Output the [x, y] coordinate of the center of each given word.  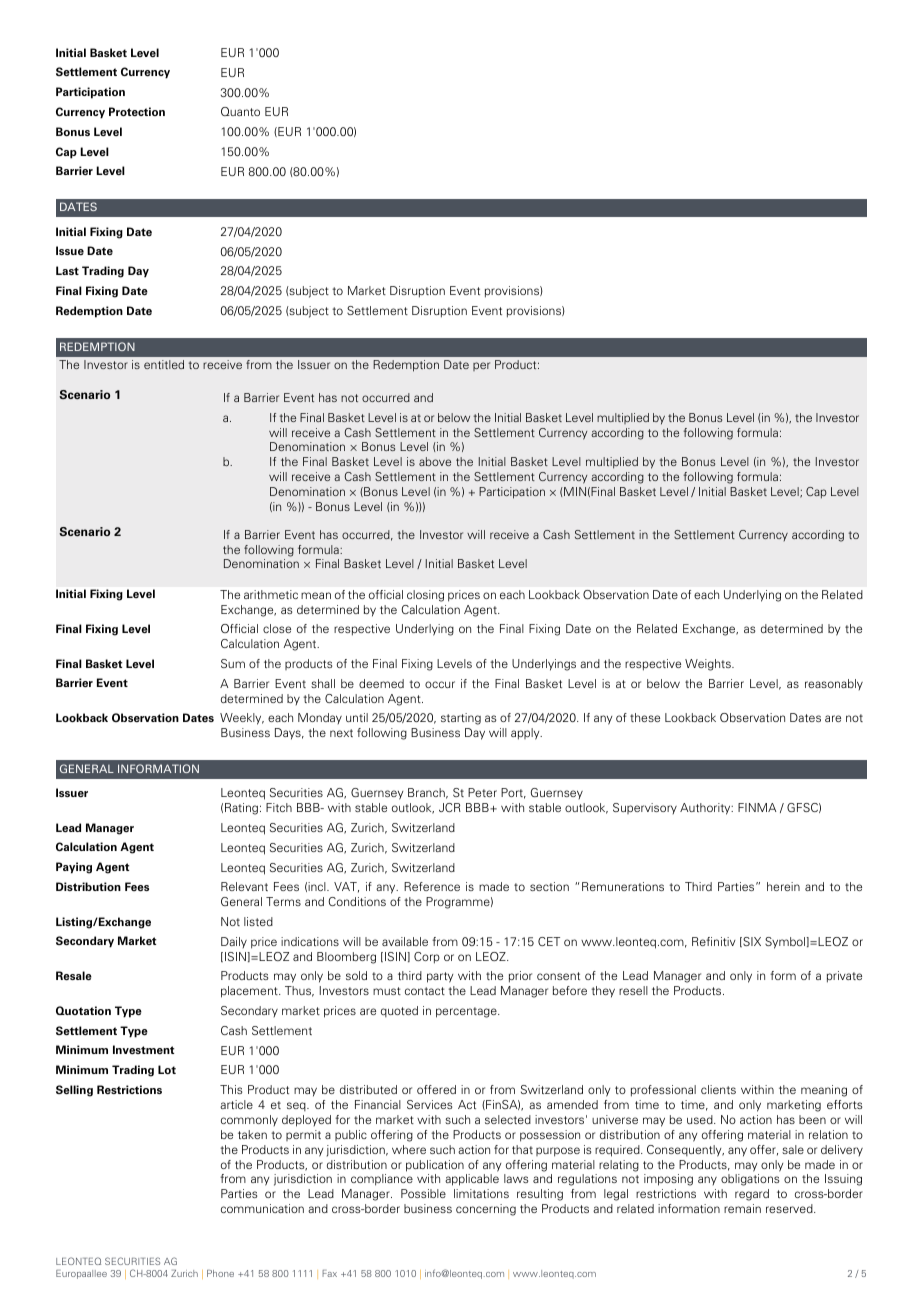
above [435, 461]
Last [67, 270]
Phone [220, 1273]
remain [742, 1208]
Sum [233, 663]
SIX [751, 942]
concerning [486, 1210]
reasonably [834, 684]
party [440, 977]
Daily [234, 942]
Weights [709, 665]
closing [425, 596]
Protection [137, 111]
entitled [164, 364]
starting [461, 719]
